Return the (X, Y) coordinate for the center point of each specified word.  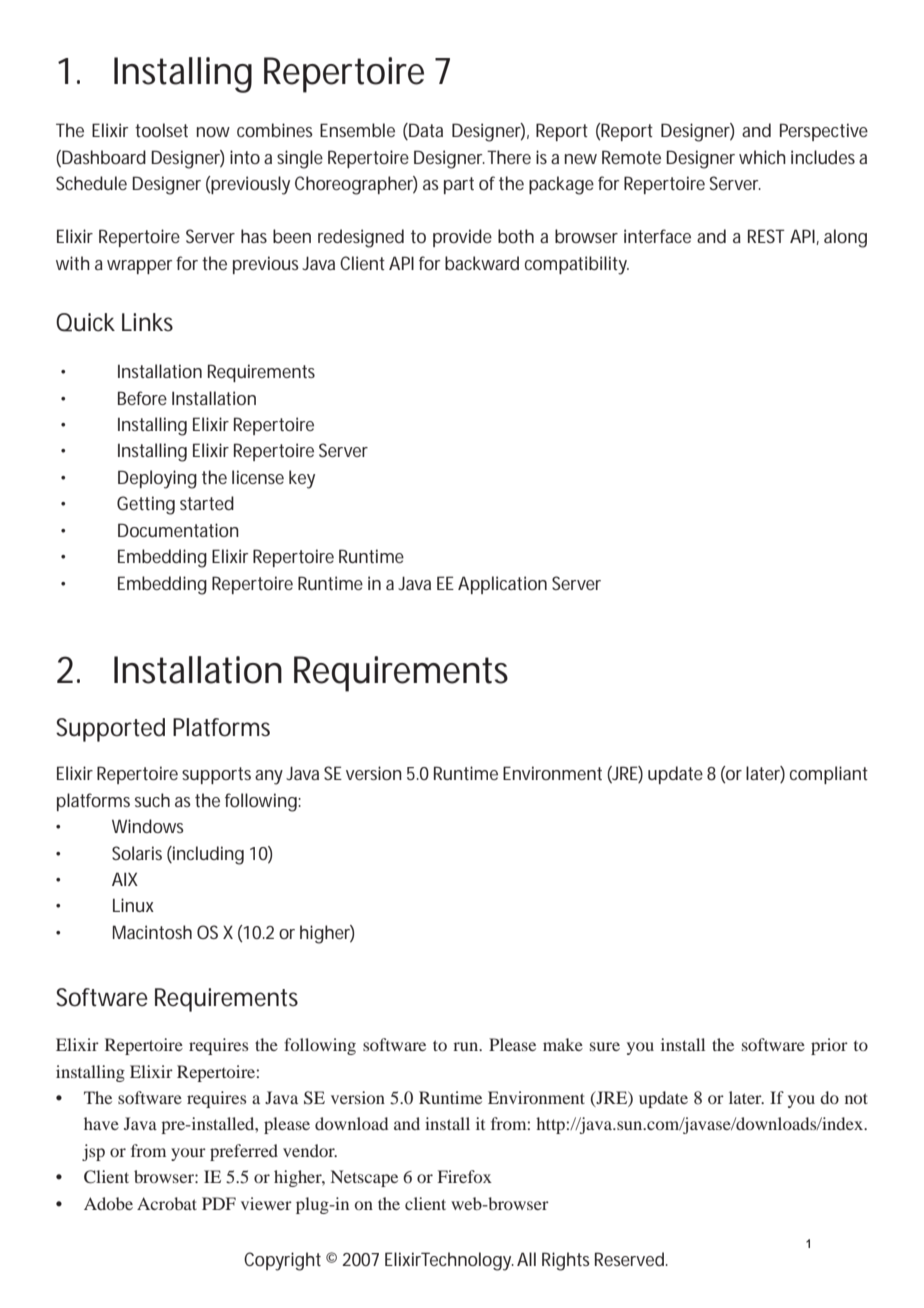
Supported (110, 730)
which (762, 157)
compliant (829, 775)
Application (502, 585)
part (459, 185)
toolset (161, 130)
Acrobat (167, 1203)
